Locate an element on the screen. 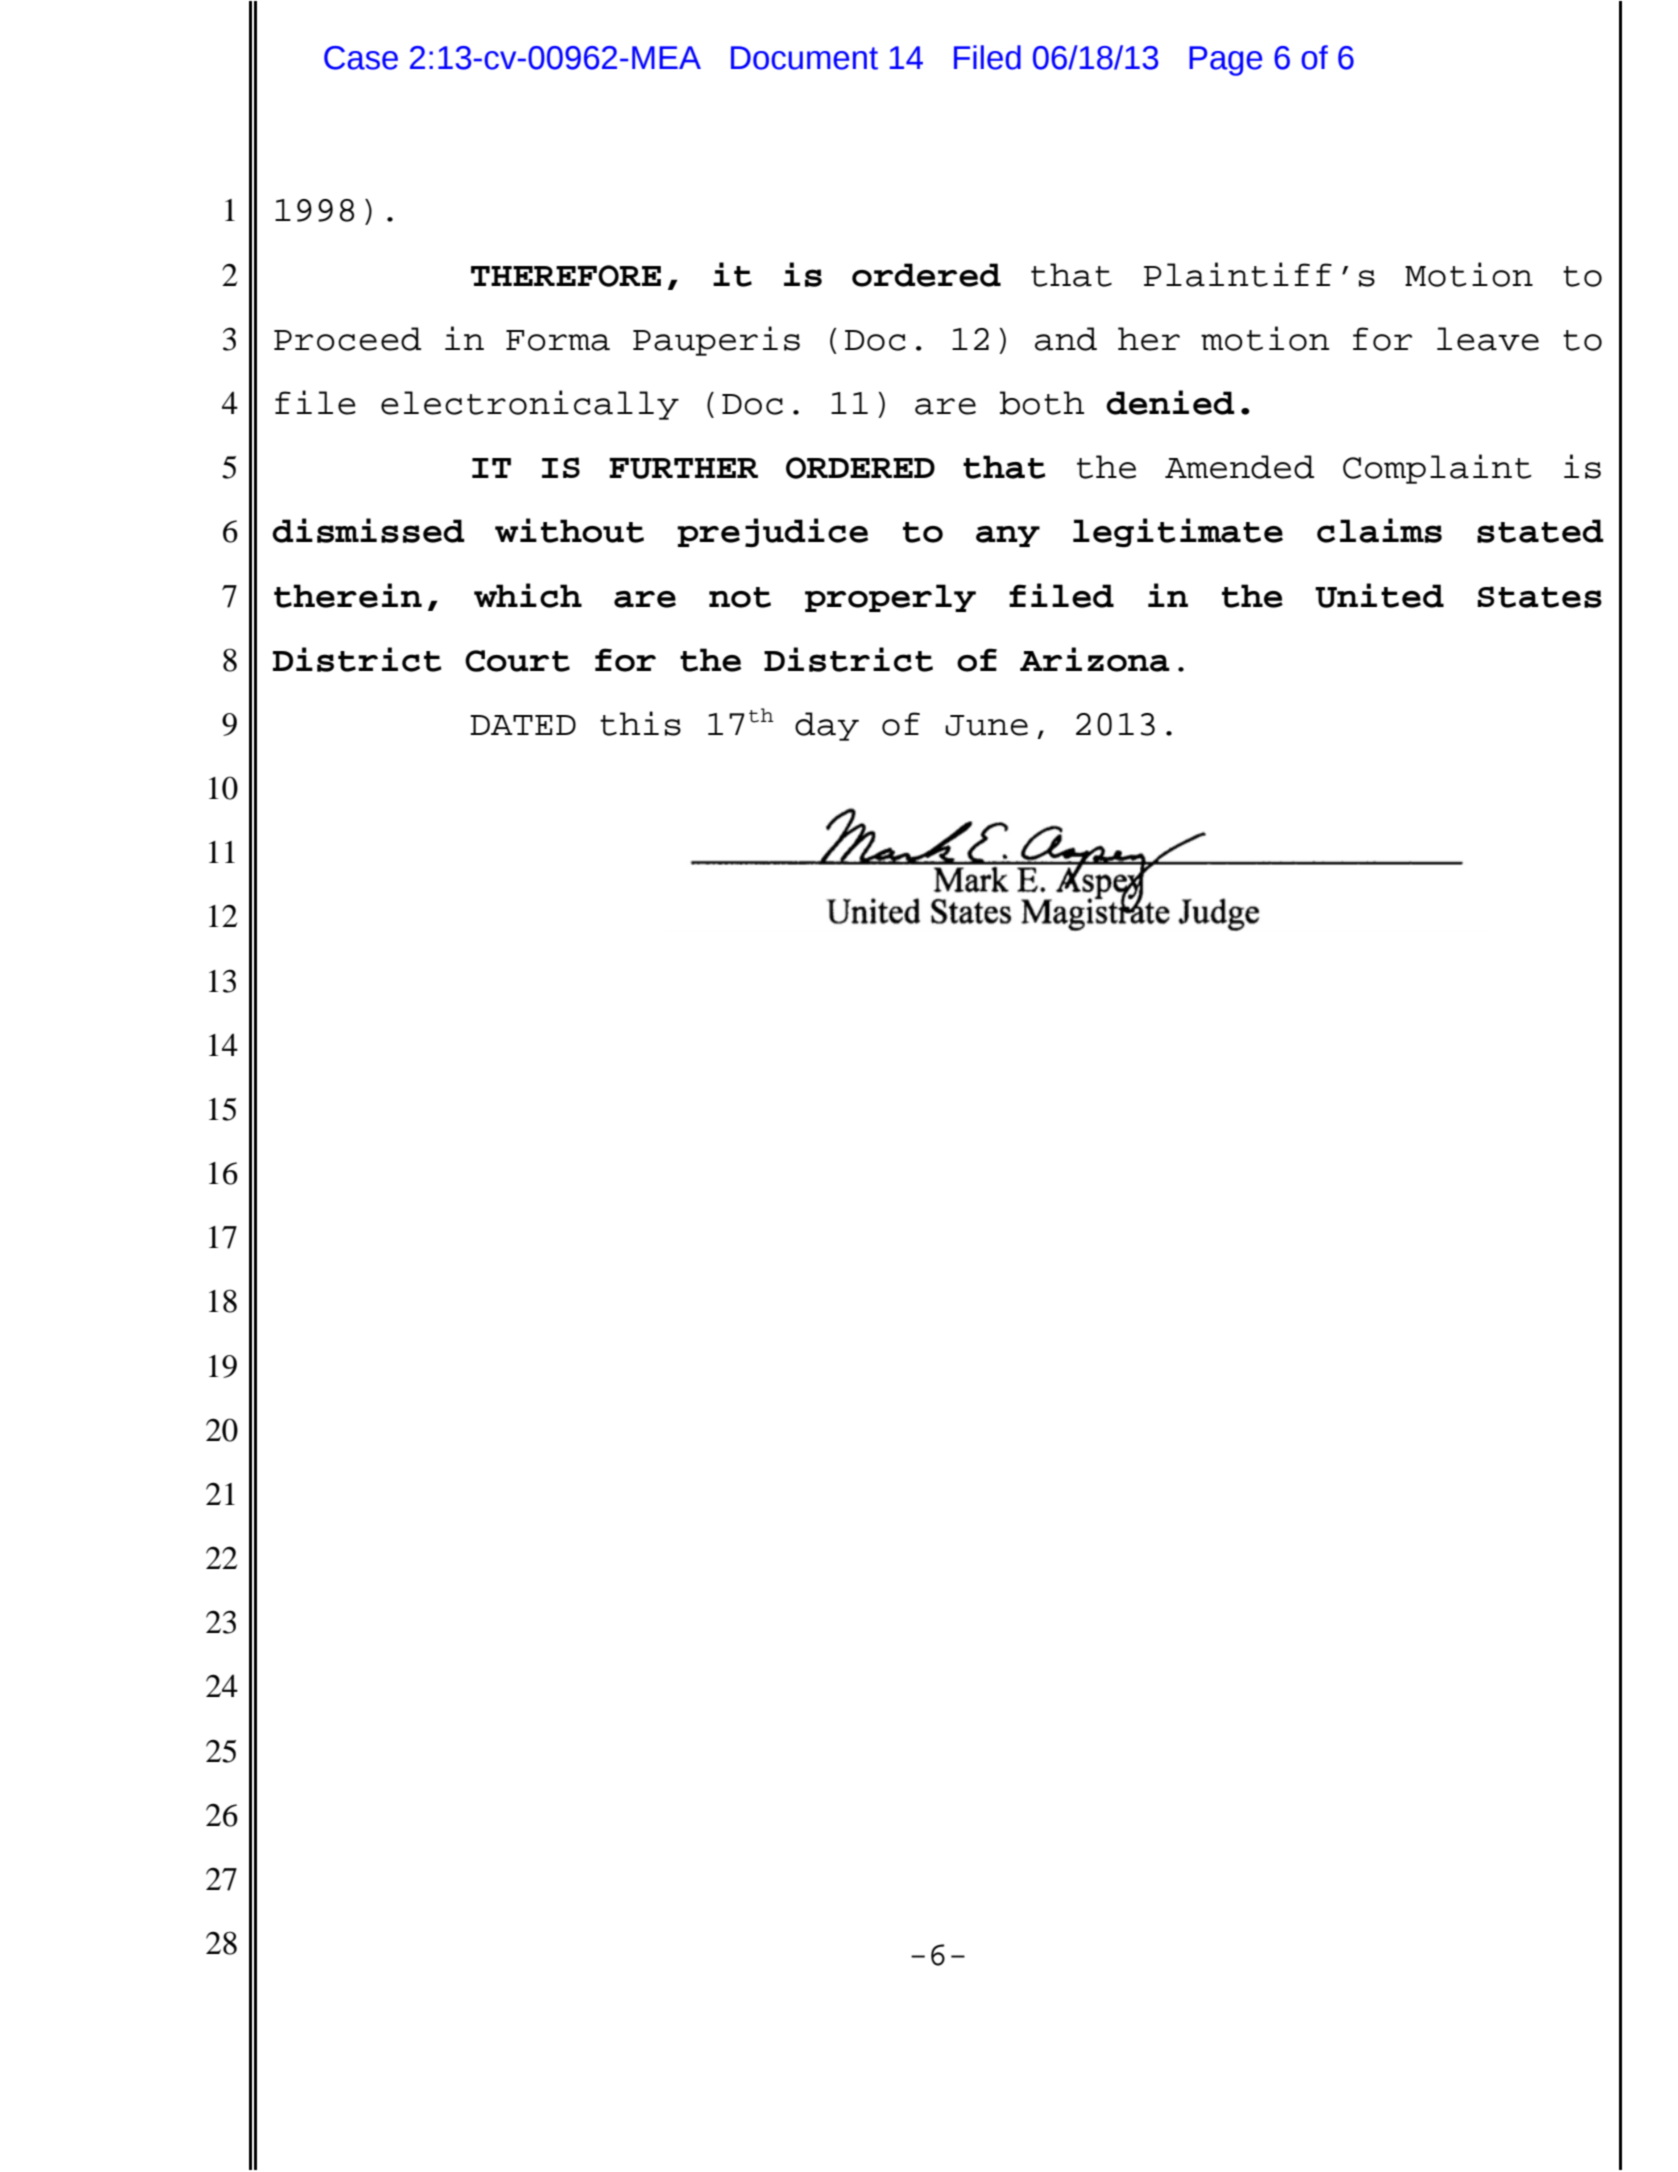 The width and height of the screenshot is (1678, 2172). leave is located at coordinates (1488, 339).
